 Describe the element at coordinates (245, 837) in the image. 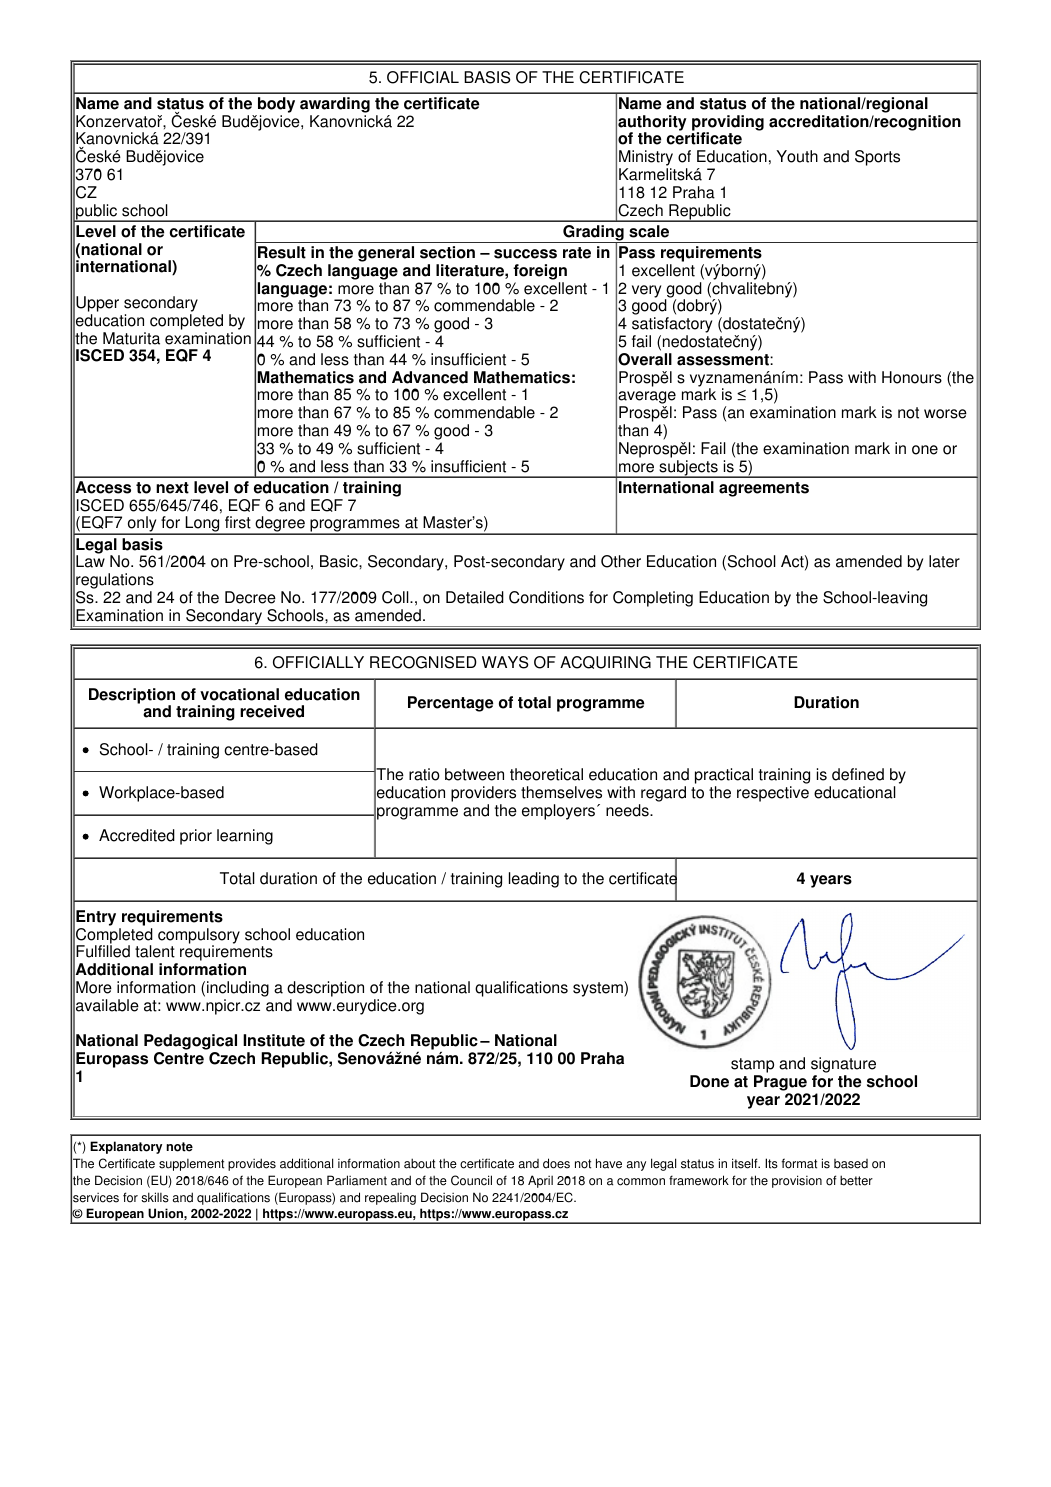

I see `learning` at that location.
